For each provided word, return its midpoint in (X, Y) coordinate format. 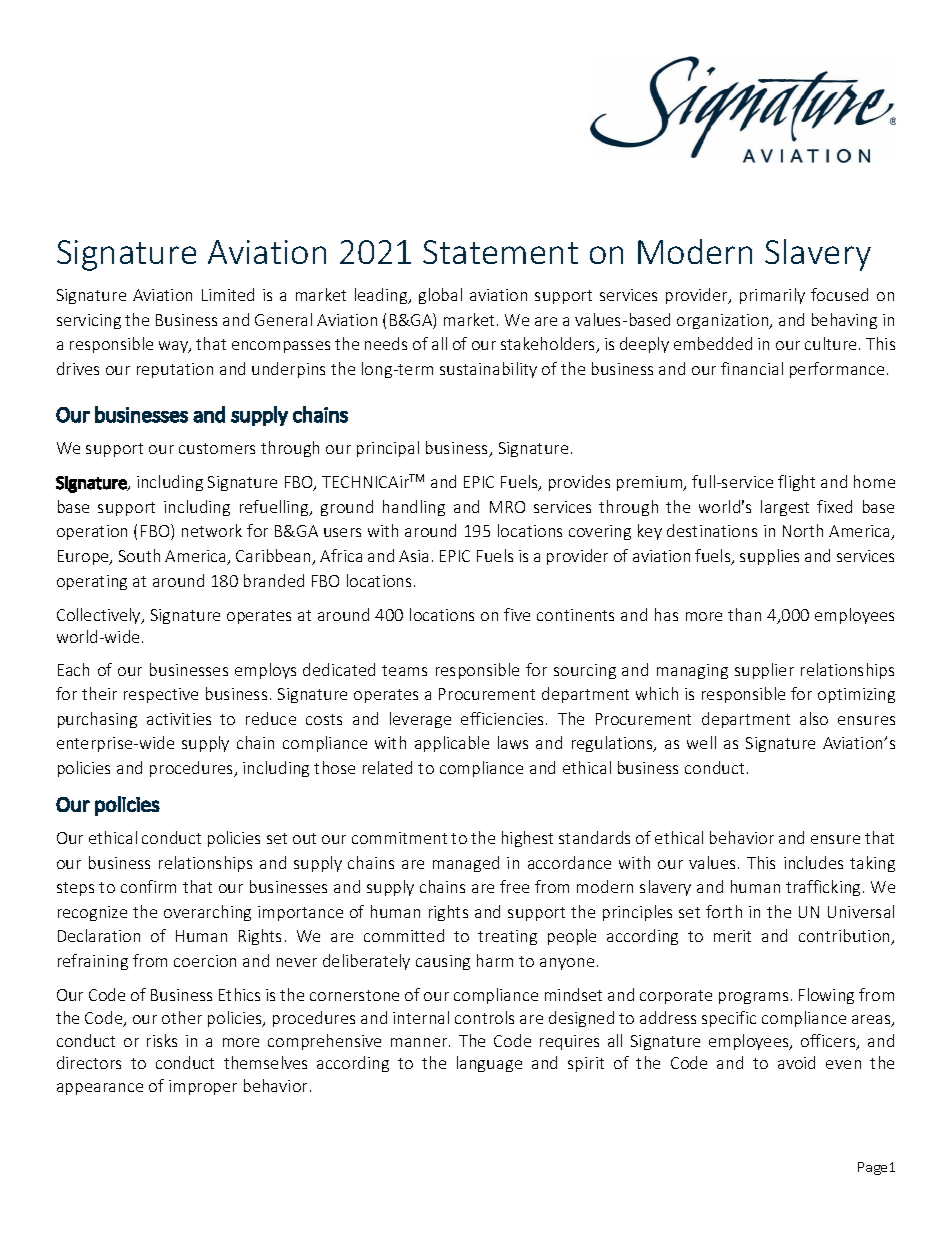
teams (404, 670)
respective (161, 695)
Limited (228, 294)
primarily (772, 296)
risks (162, 1040)
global (440, 296)
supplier (764, 671)
